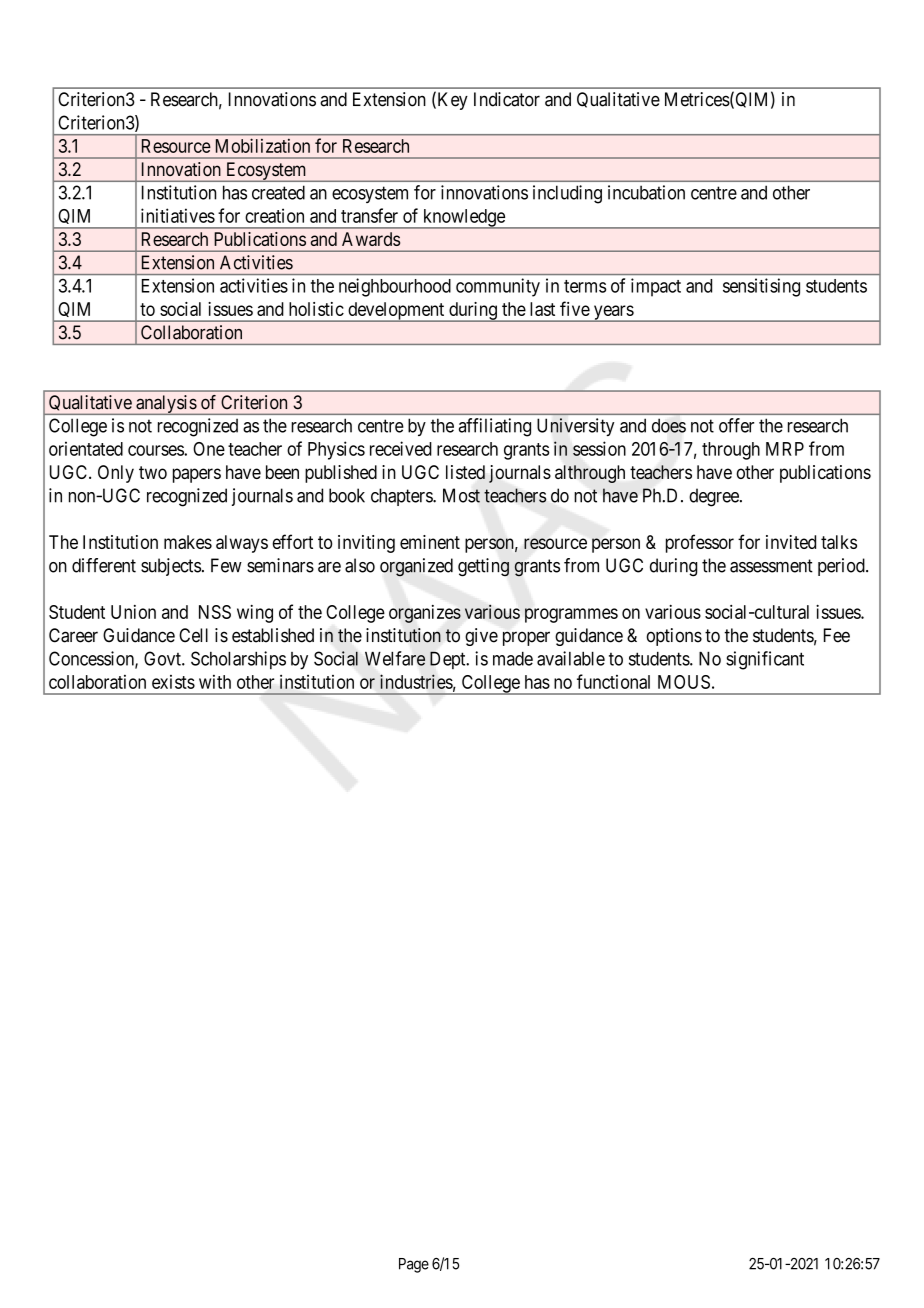  I want to click on Indicator, so click(507, 99).
